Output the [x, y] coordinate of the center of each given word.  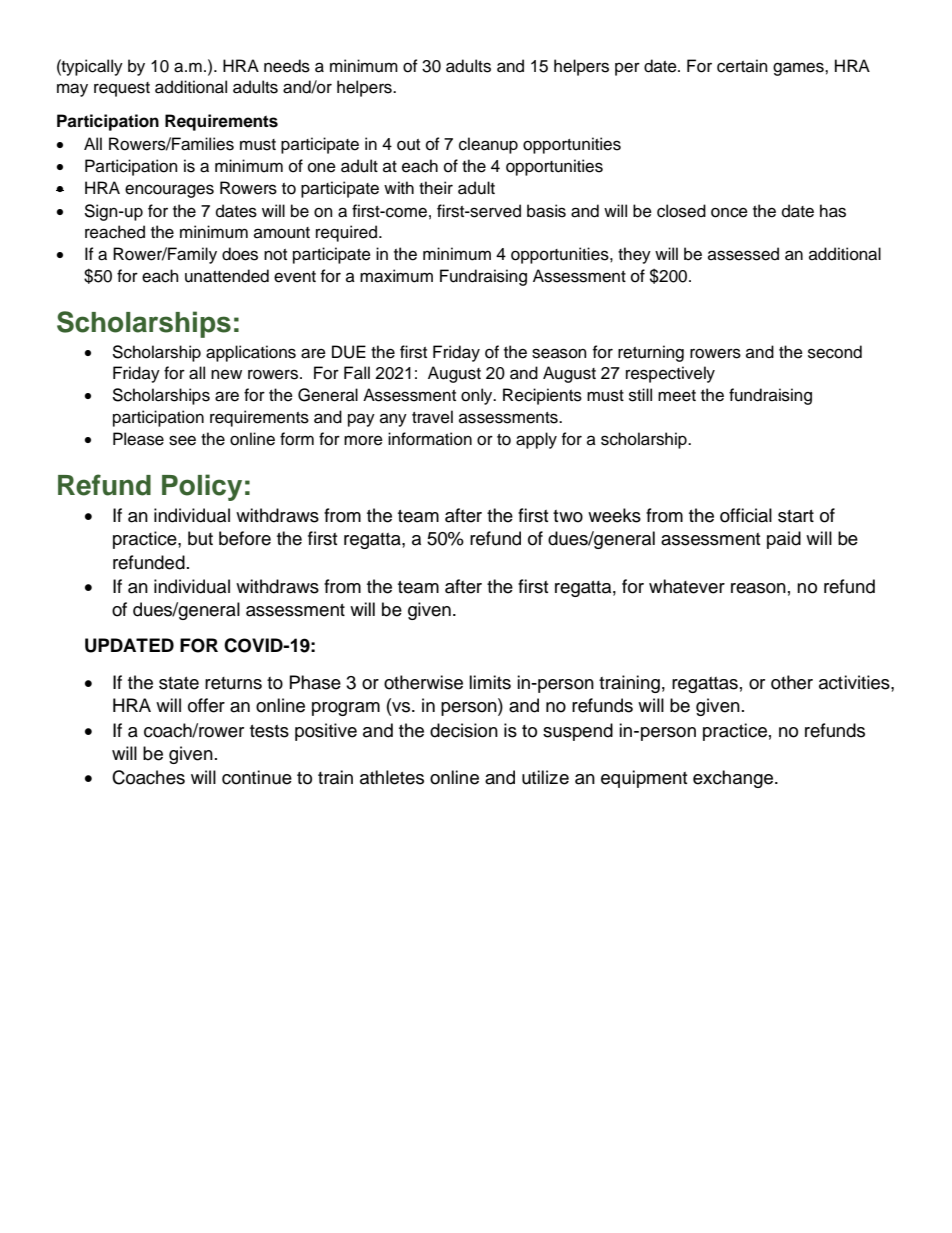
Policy [202, 487]
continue [257, 777]
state [179, 683]
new [226, 374]
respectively [670, 374]
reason [758, 588]
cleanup [488, 145]
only [478, 396]
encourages [169, 191]
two [568, 516]
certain [742, 66]
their [436, 188]
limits [490, 682]
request [122, 89]
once [729, 212]
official [746, 515]
